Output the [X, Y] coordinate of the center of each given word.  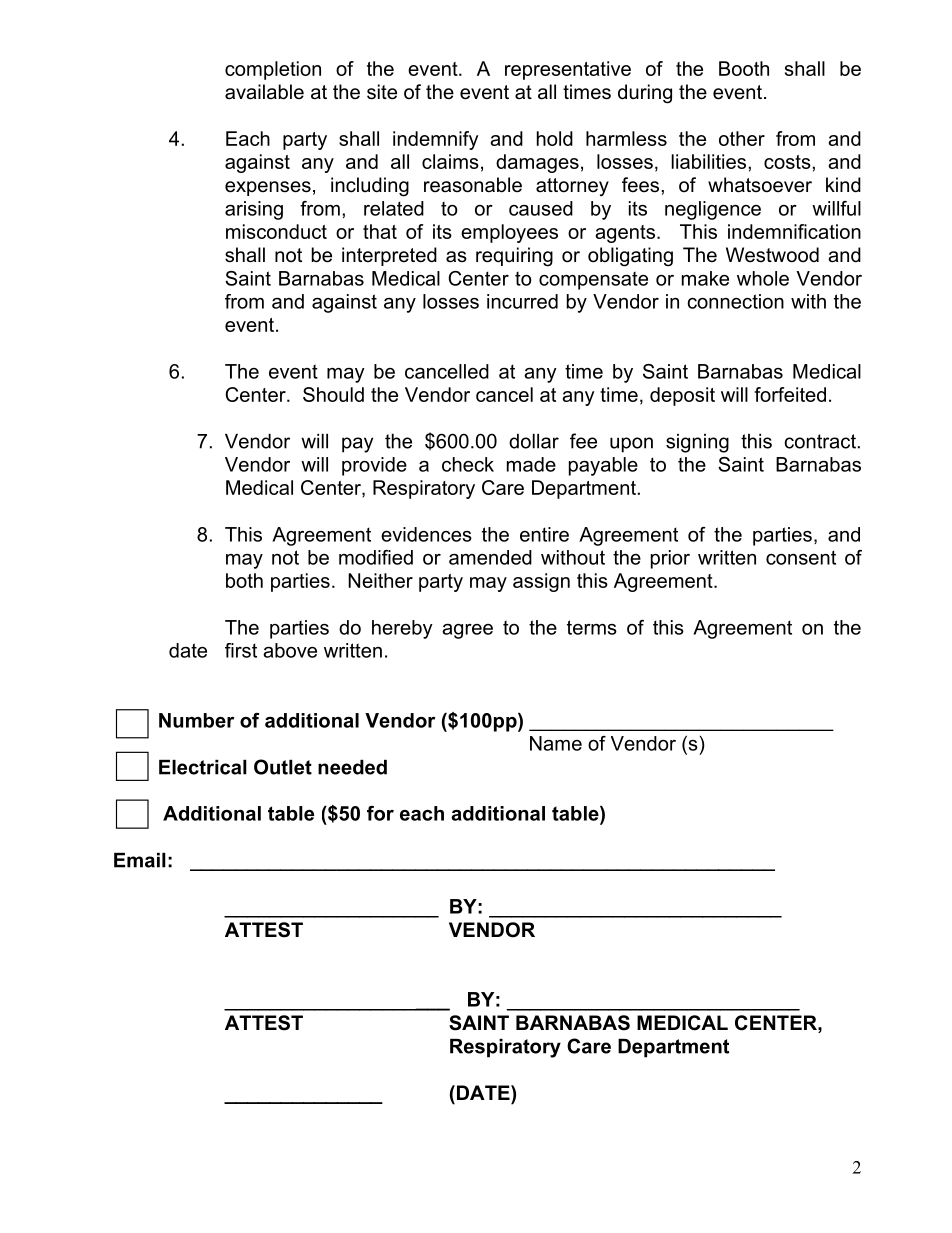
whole [763, 278]
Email [140, 860]
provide [374, 466]
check [468, 464]
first [241, 650]
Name [556, 743]
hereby [402, 629]
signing [697, 443]
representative [568, 70]
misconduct [276, 231]
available [264, 92]
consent [801, 557]
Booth [744, 68]
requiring [514, 257]
